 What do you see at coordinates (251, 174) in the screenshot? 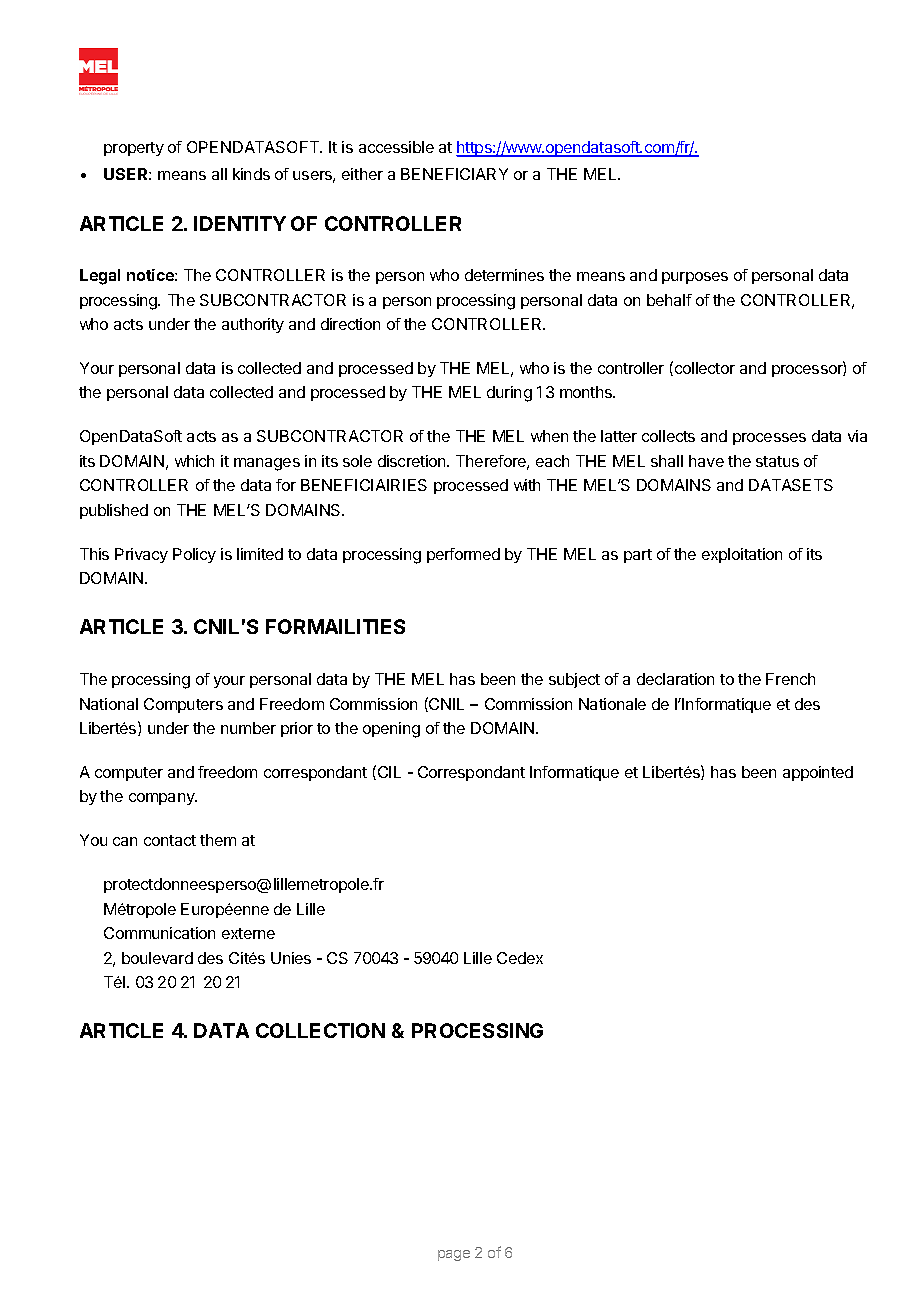
I see `kinds` at bounding box center [251, 174].
